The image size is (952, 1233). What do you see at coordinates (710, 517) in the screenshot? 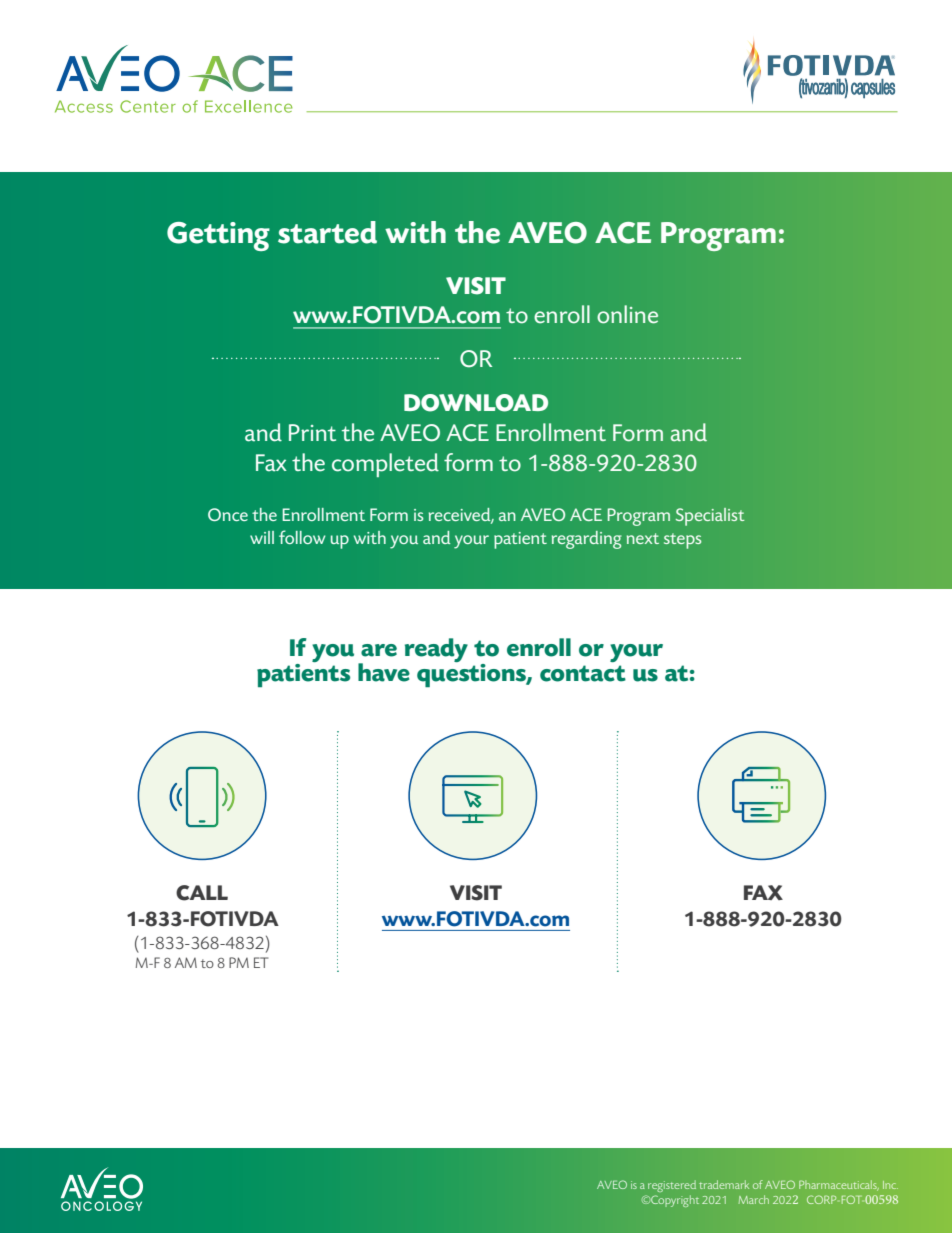
I see `Specialist` at bounding box center [710, 517].
